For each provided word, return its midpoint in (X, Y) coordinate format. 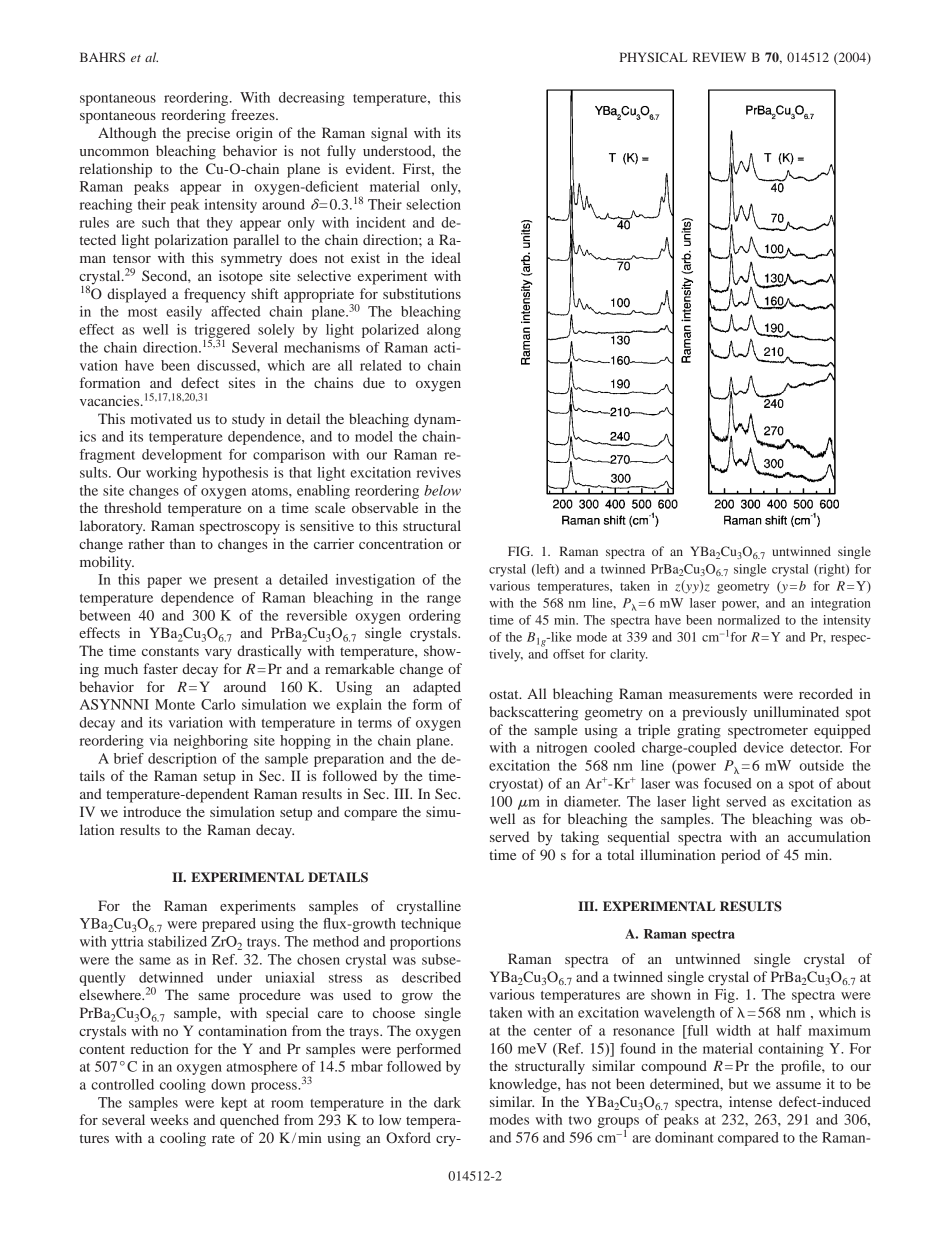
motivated (161, 418)
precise (208, 134)
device (763, 747)
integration (841, 604)
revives (439, 472)
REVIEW (719, 57)
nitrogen (562, 749)
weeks (169, 1119)
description (182, 760)
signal (389, 134)
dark (447, 1102)
